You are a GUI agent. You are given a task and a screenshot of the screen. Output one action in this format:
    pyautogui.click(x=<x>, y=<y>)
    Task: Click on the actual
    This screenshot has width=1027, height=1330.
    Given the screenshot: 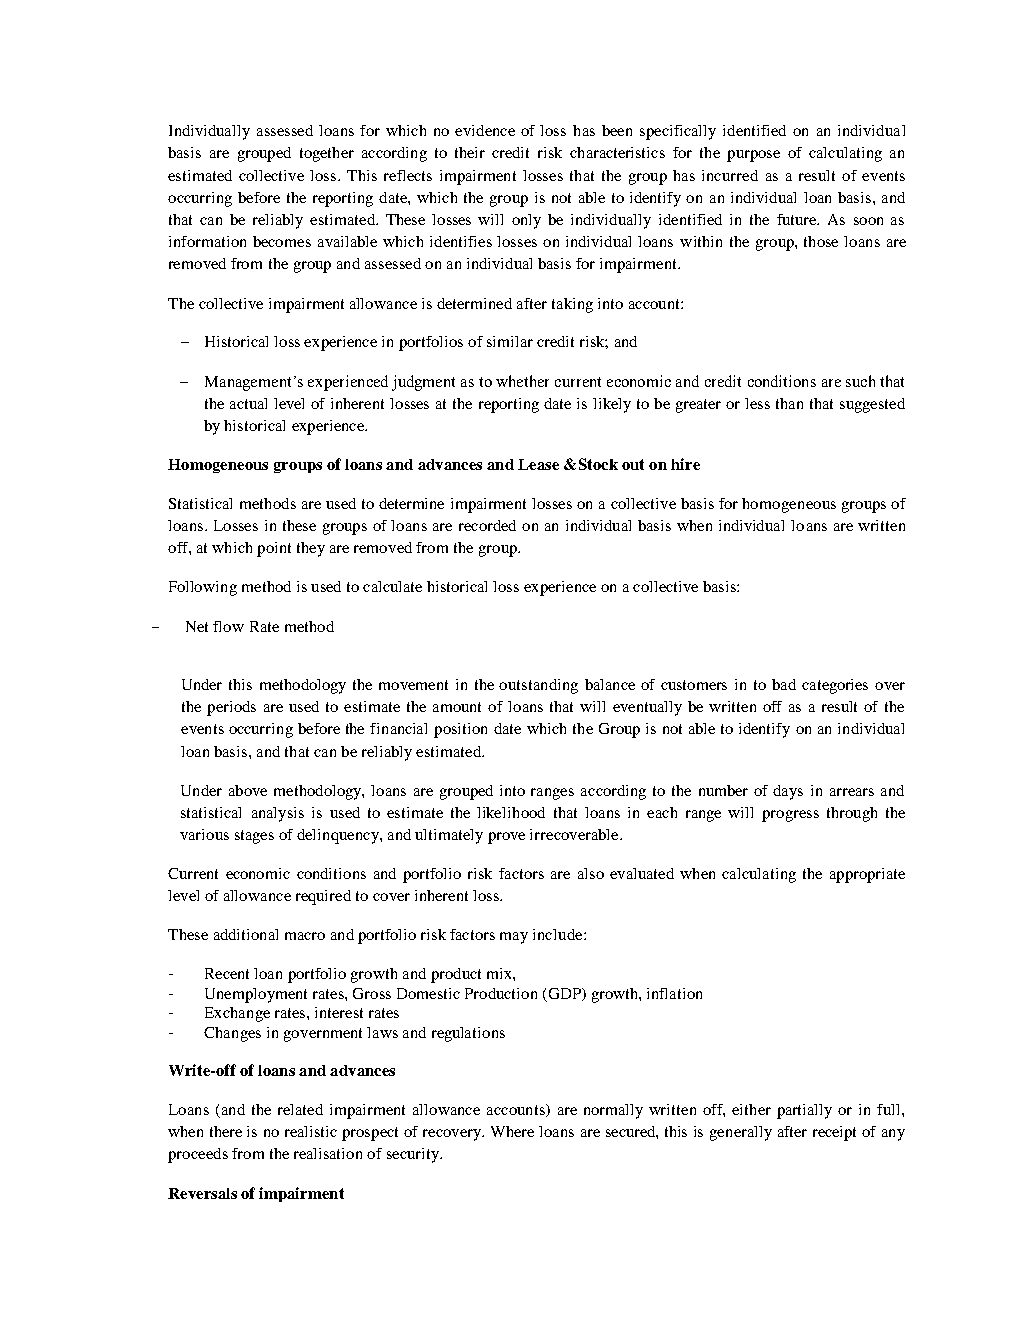 What is the action you would take?
    pyautogui.click(x=248, y=403)
